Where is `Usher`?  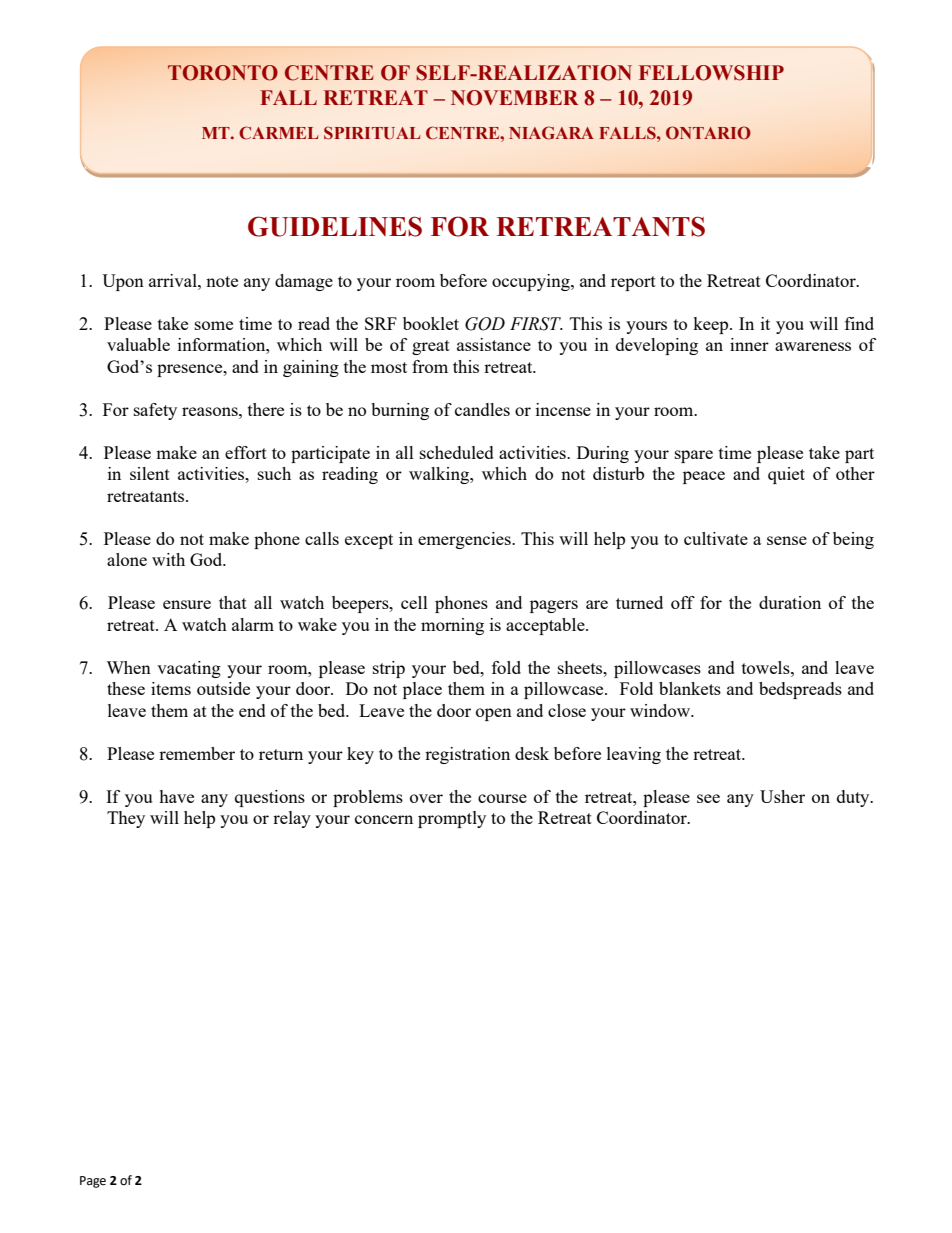 Usher is located at coordinates (782, 796).
